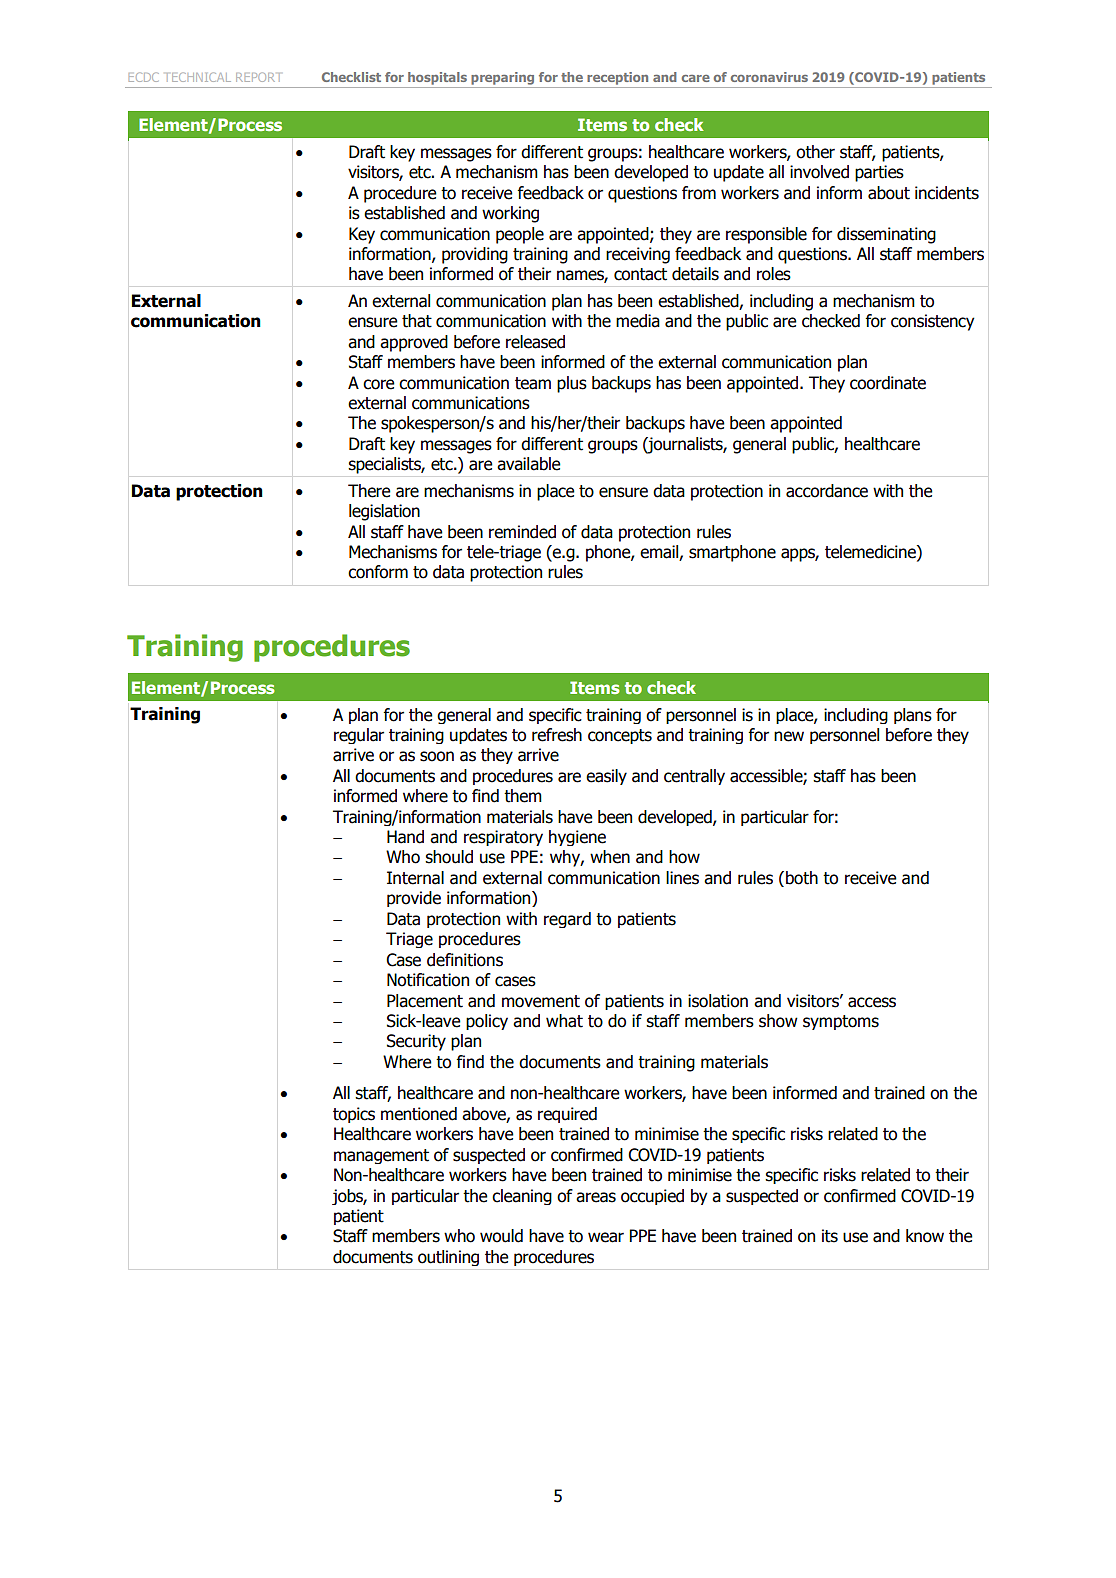 This screenshot has width=1116, height=1578. Describe the element at coordinates (888, 383) in the screenshot. I see `coordinate` at that location.
